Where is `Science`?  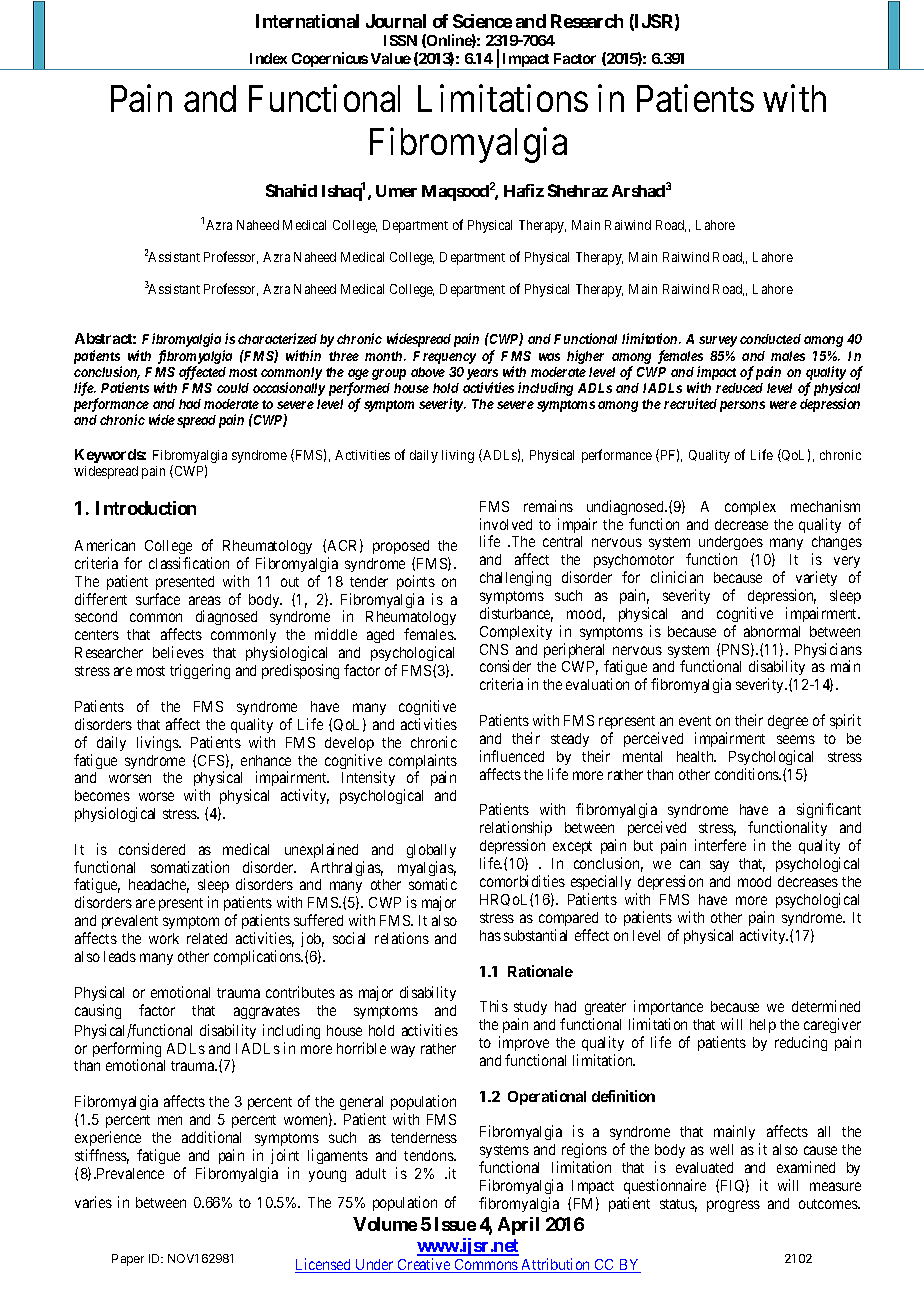
Science is located at coordinates (482, 21).
